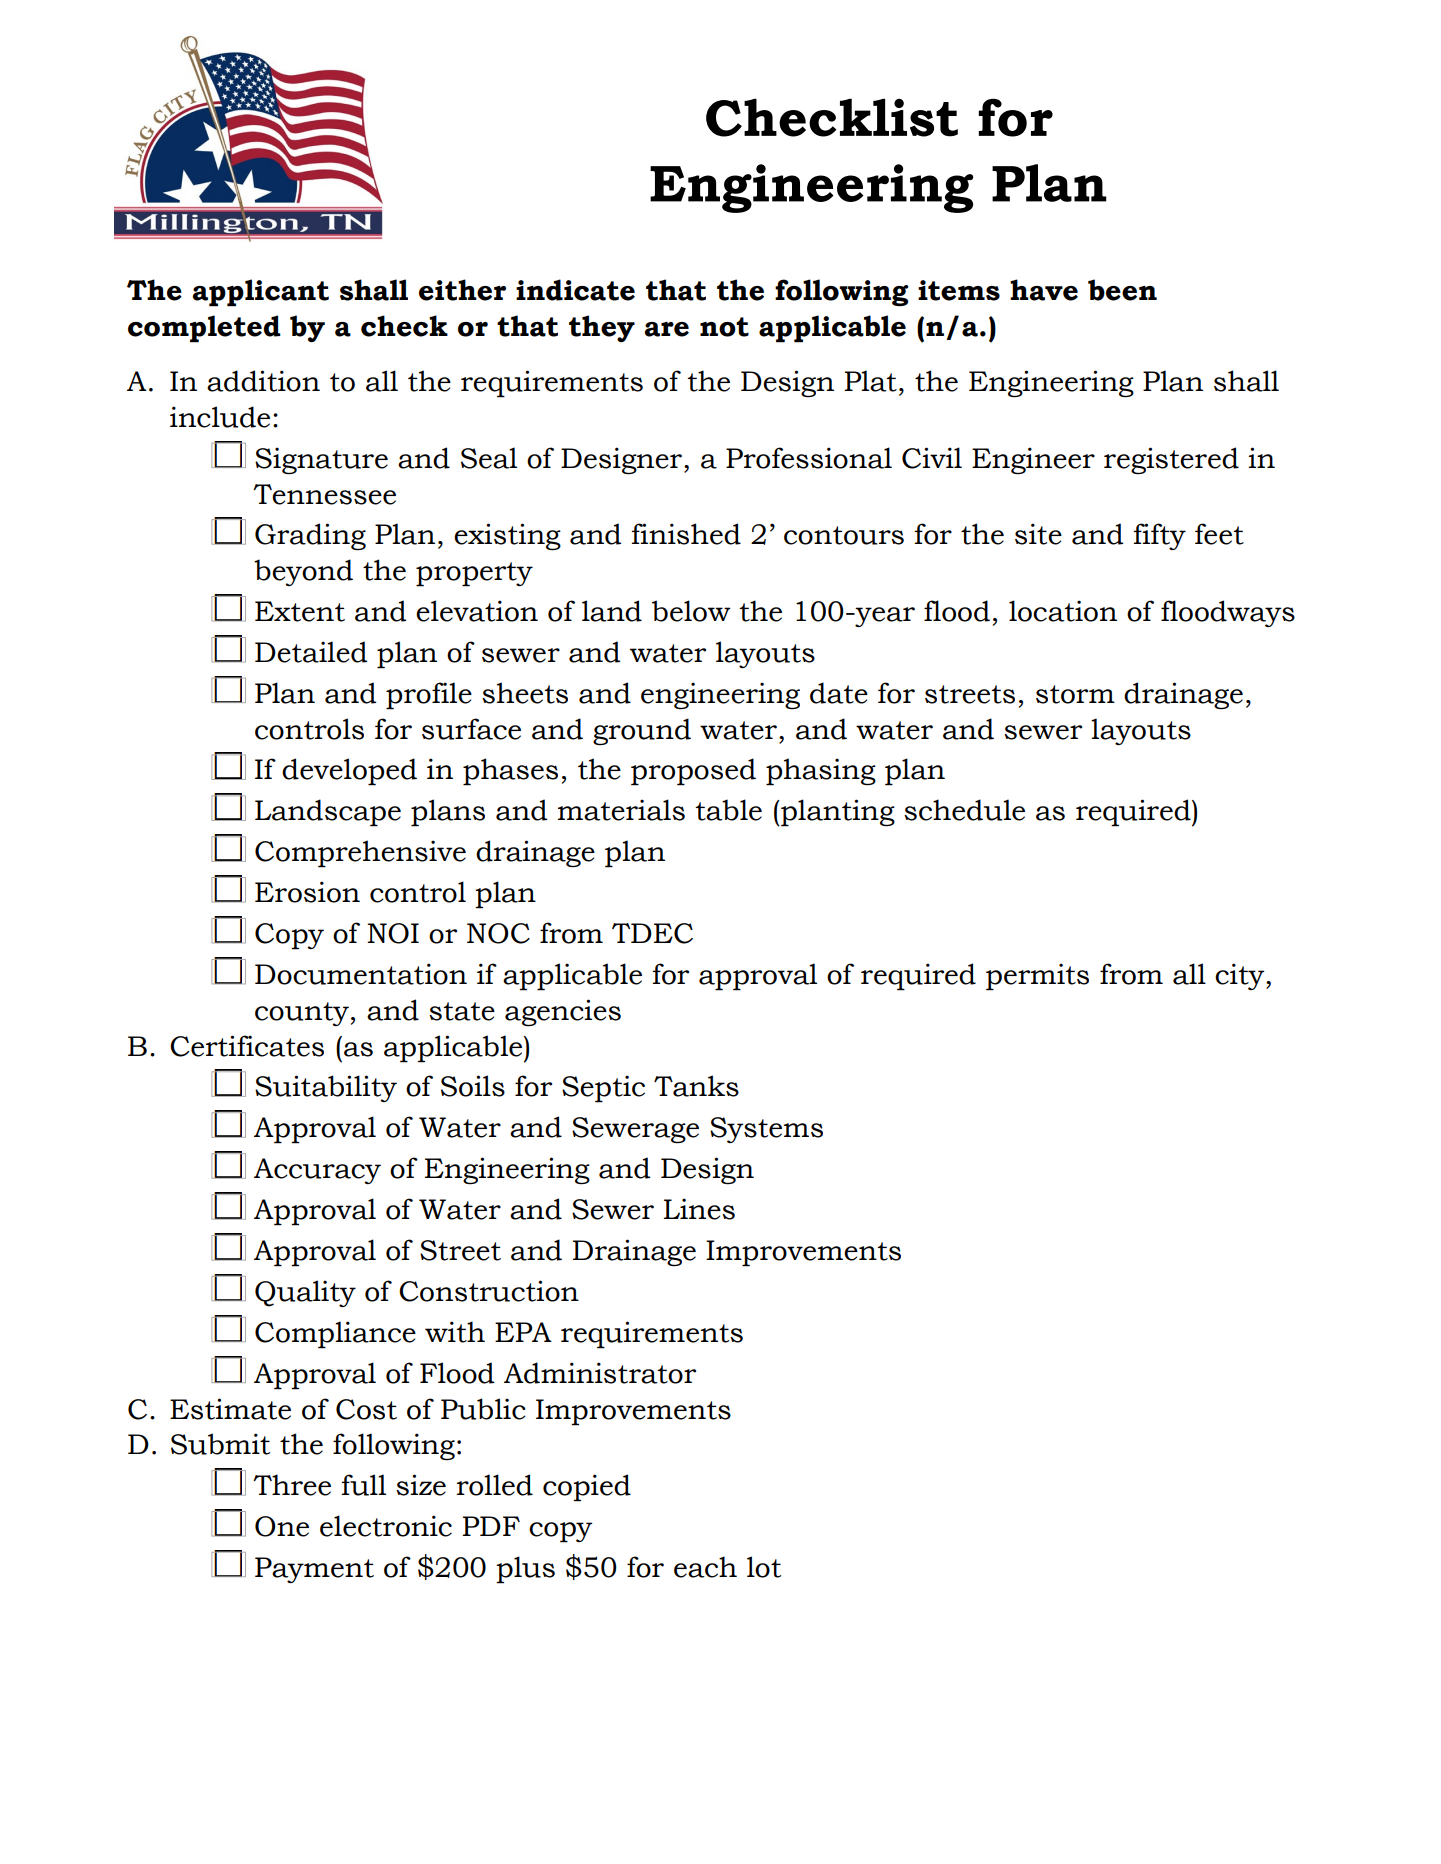 Image resolution: width=1441 pixels, height=1864 pixels. I want to click on not, so click(724, 327).
